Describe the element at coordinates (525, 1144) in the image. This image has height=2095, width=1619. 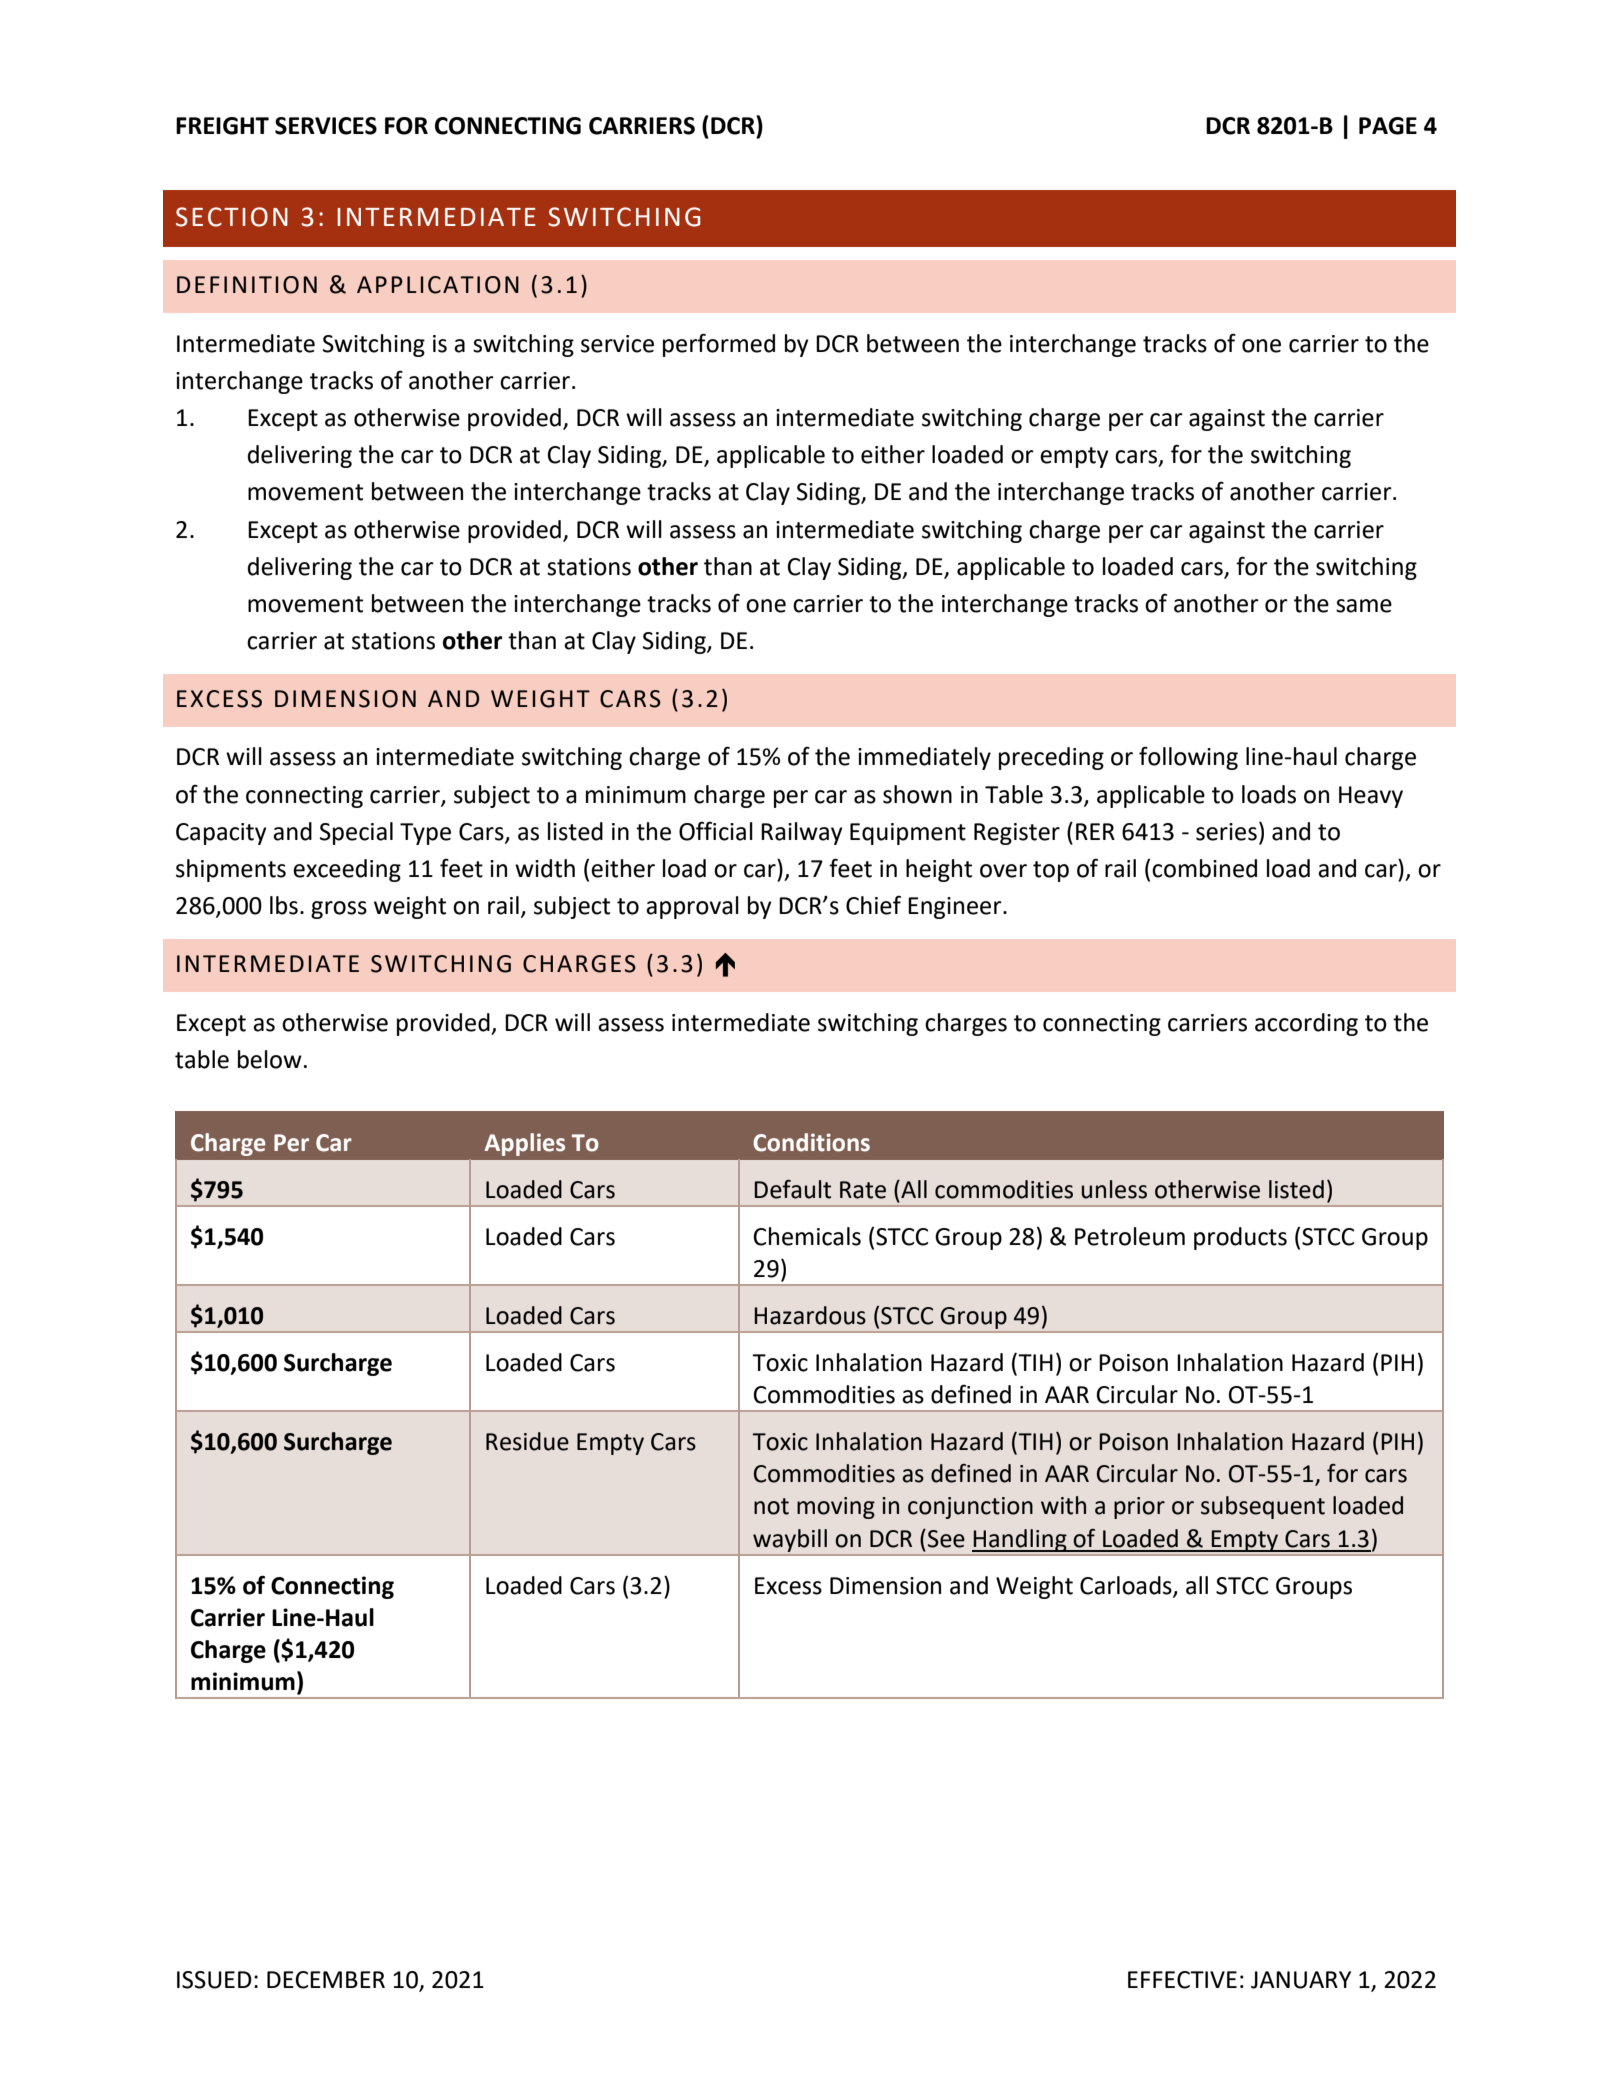
I see `Applies` at that location.
